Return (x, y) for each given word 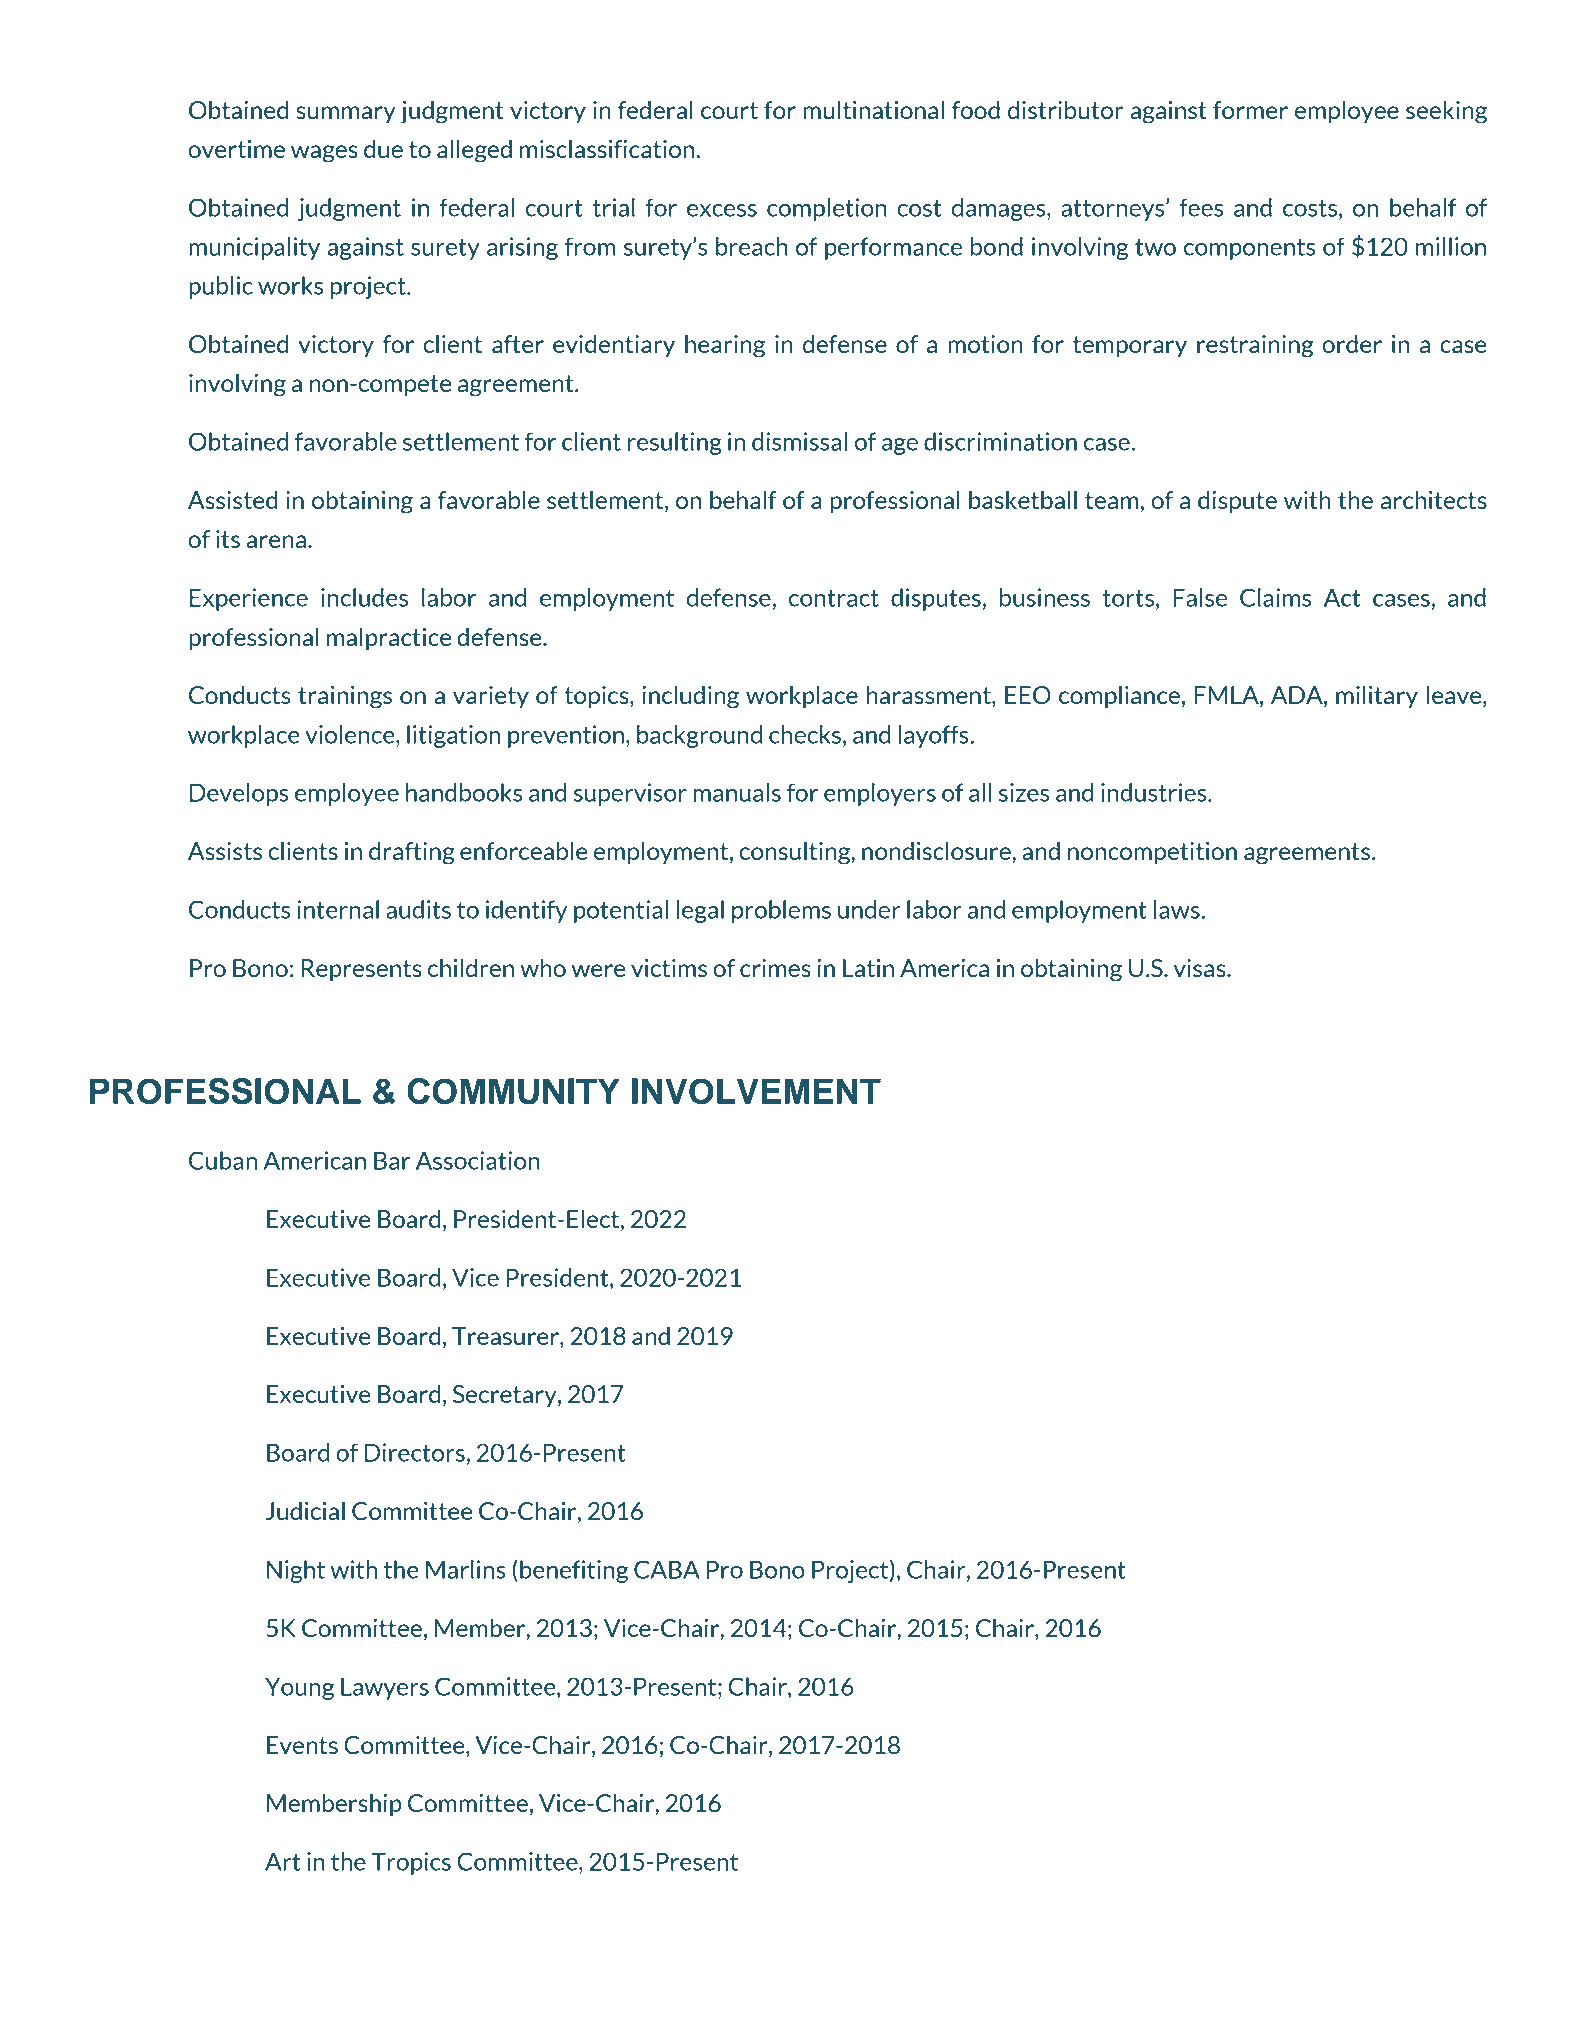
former (1250, 110)
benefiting (574, 1571)
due (383, 149)
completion (827, 209)
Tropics (411, 1863)
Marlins (466, 1569)
